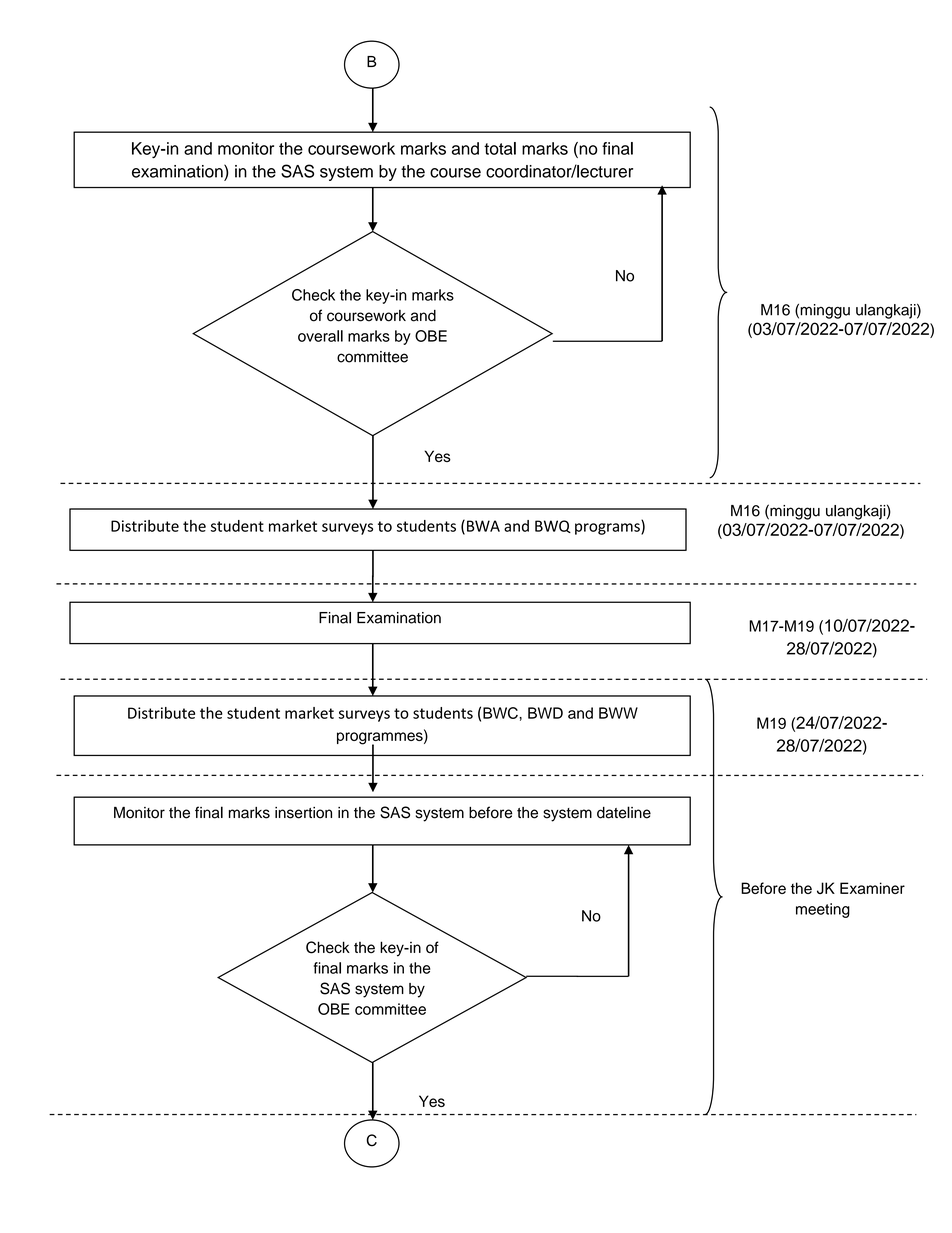 This page has height=1233, width=952. What do you see at coordinates (320, 336) in the page?
I see `overall` at bounding box center [320, 336].
